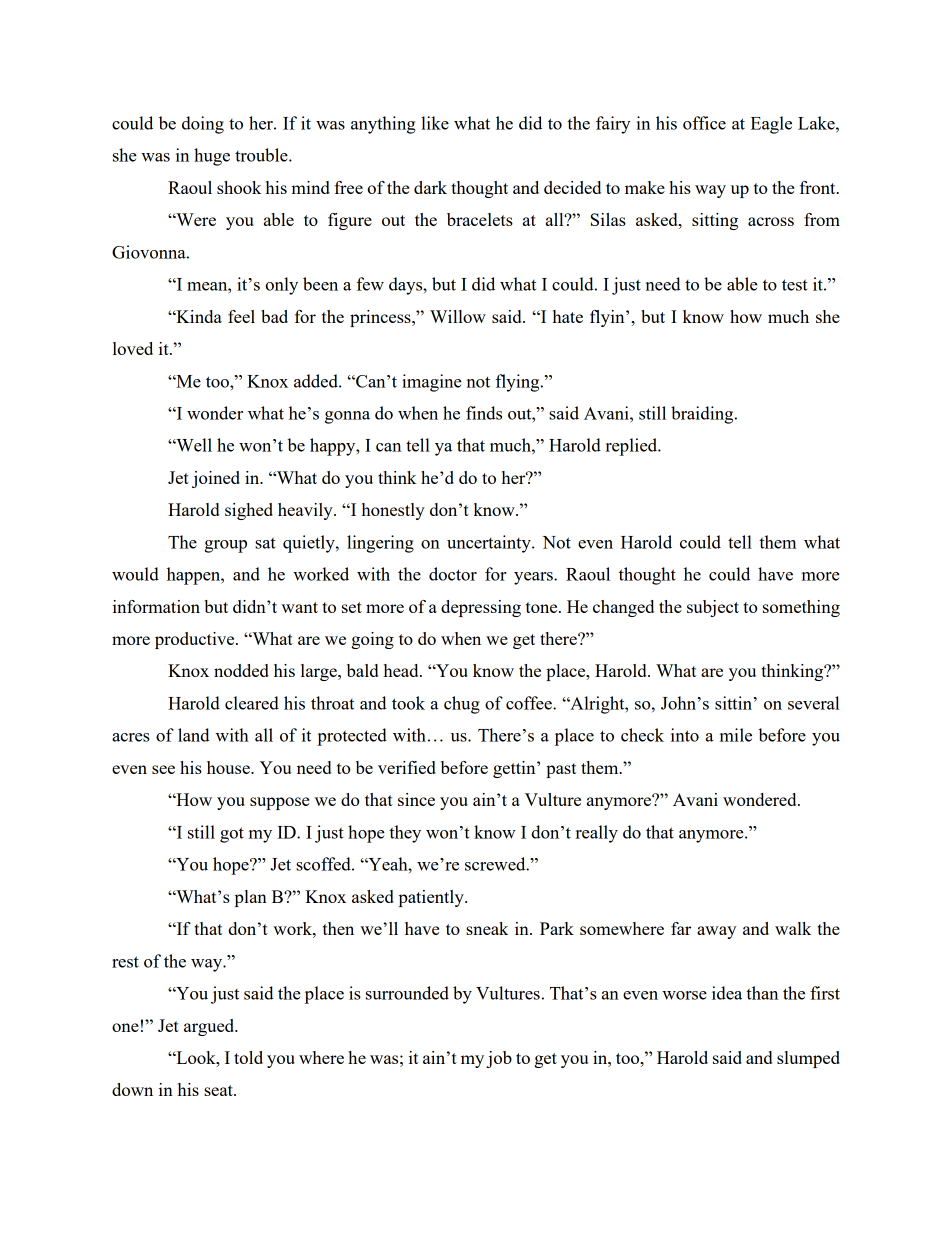 The image size is (952, 1233). Describe the element at coordinates (499, 1059) in the screenshot. I see `job` at that location.
